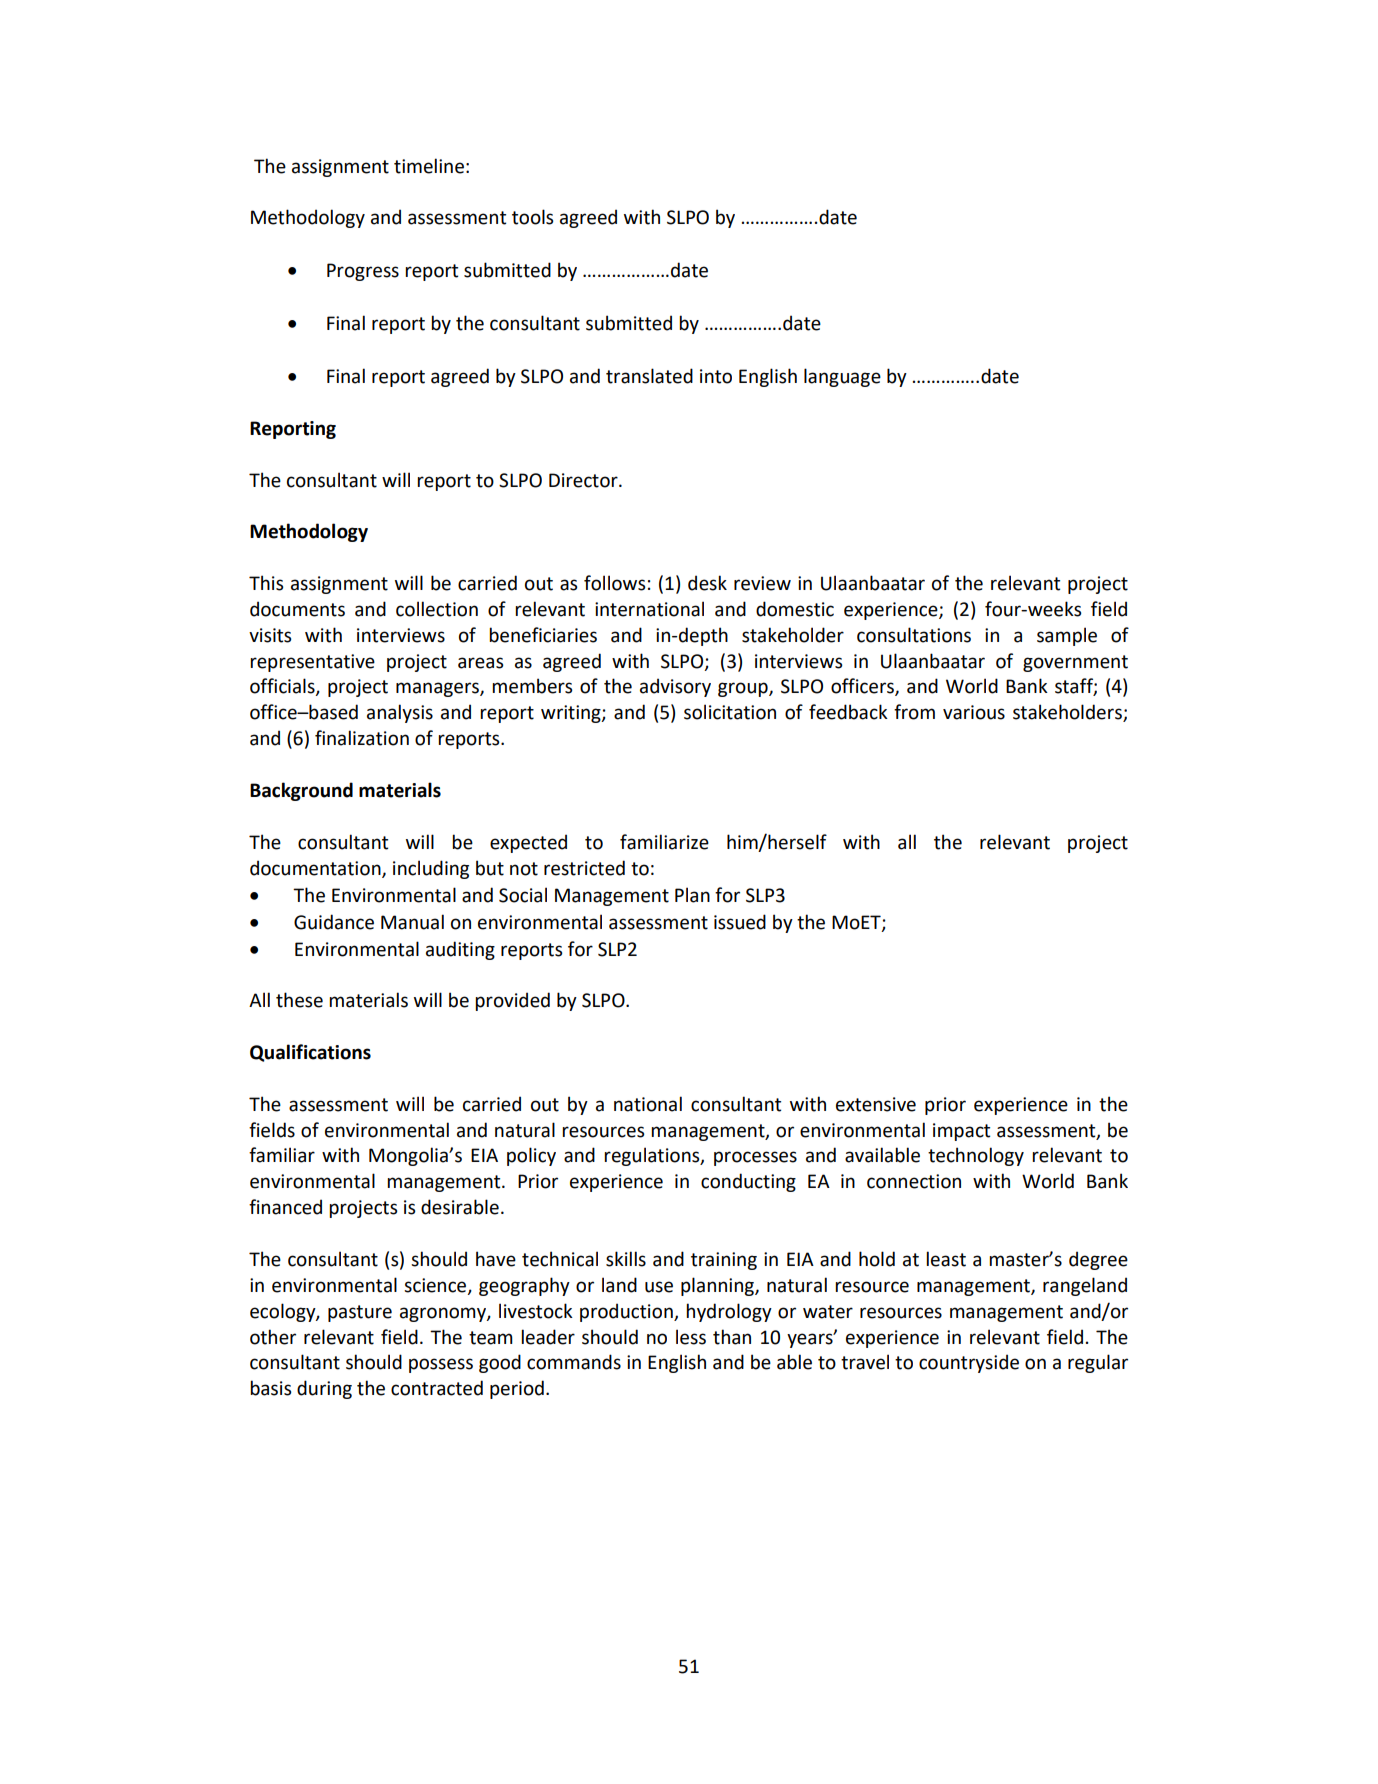  I want to click on various, so click(974, 712).
